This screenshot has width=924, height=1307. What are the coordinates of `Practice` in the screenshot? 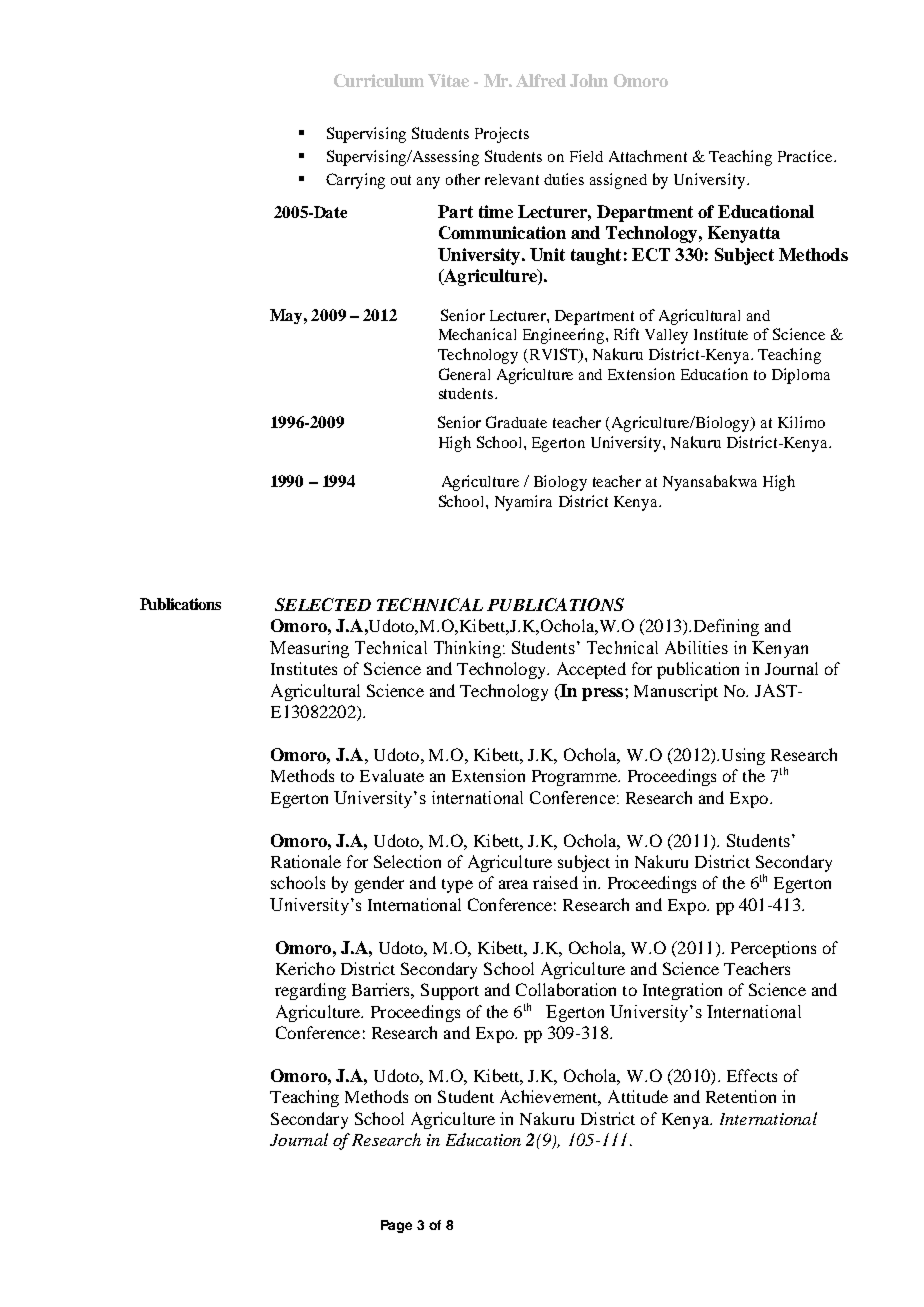 It's located at (806, 156).
